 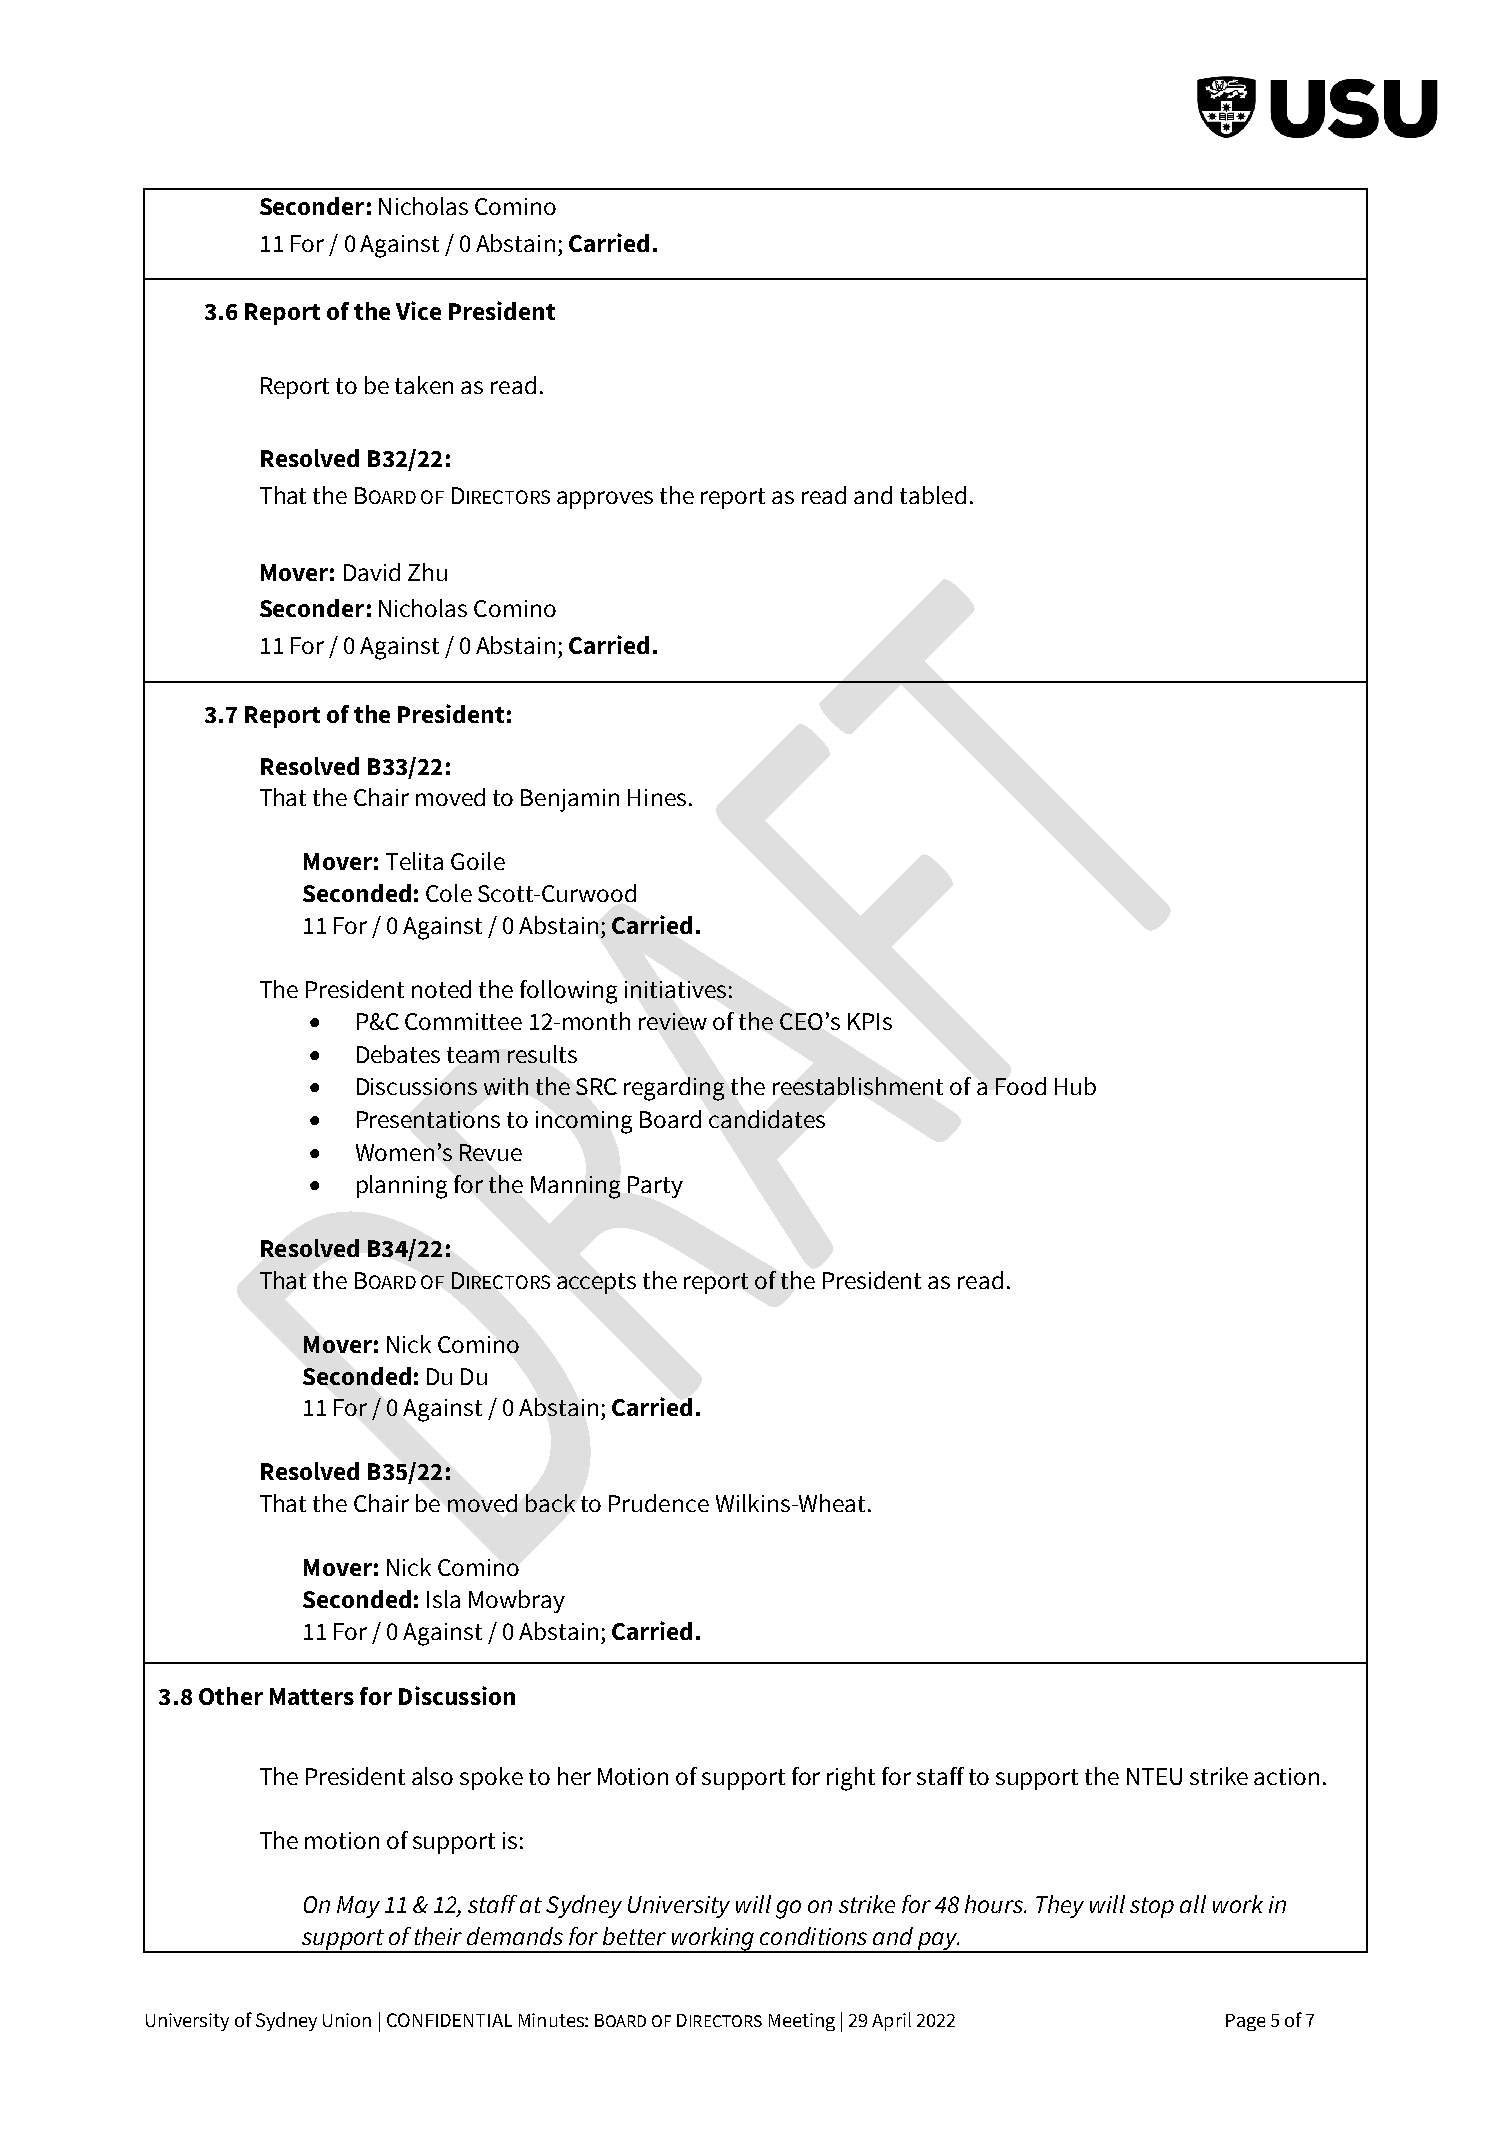 I want to click on tabled, so click(x=933, y=495).
